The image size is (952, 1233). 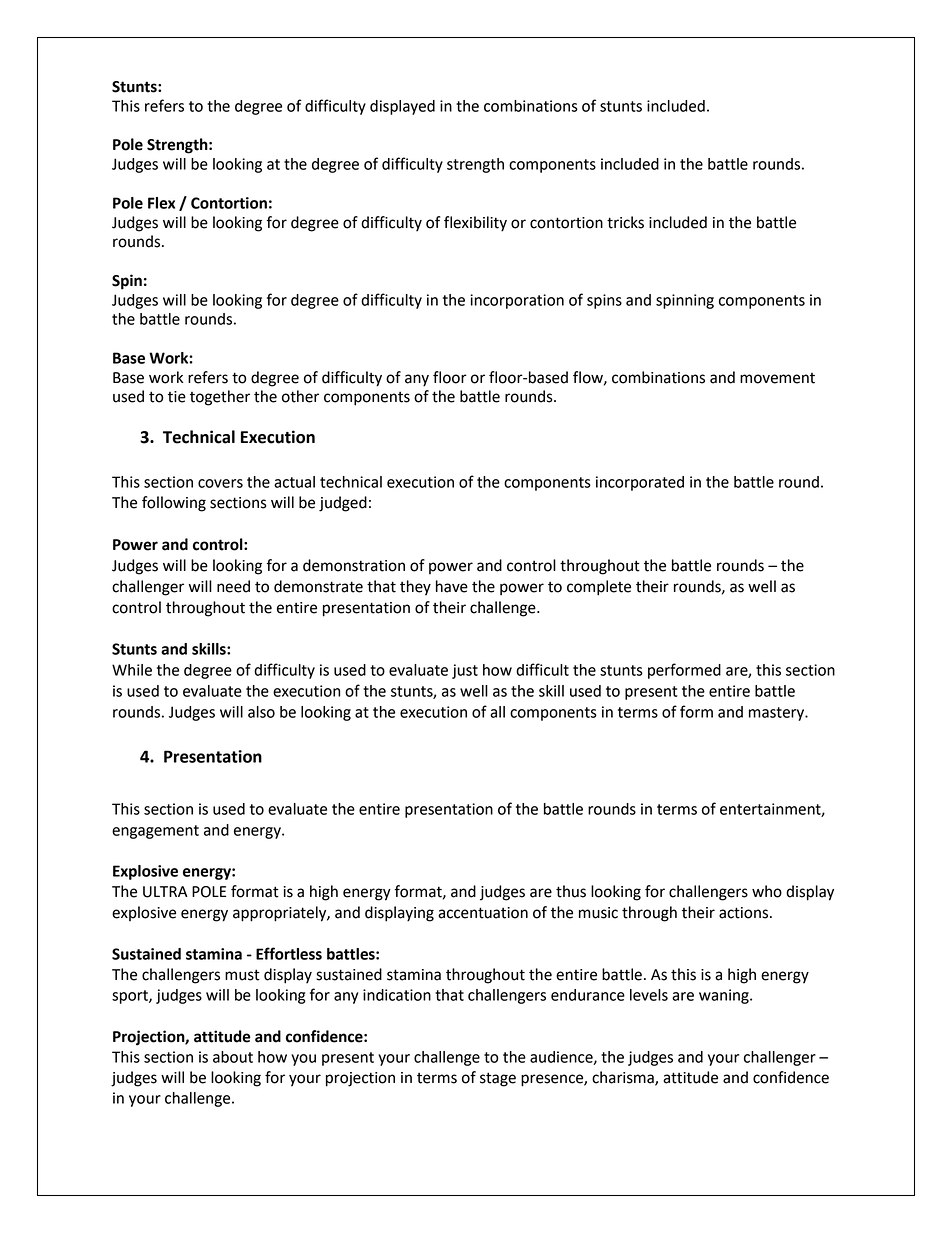 What do you see at coordinates (233, 1057) in the image?
I see `about` at bounding box center [233, 1057].
